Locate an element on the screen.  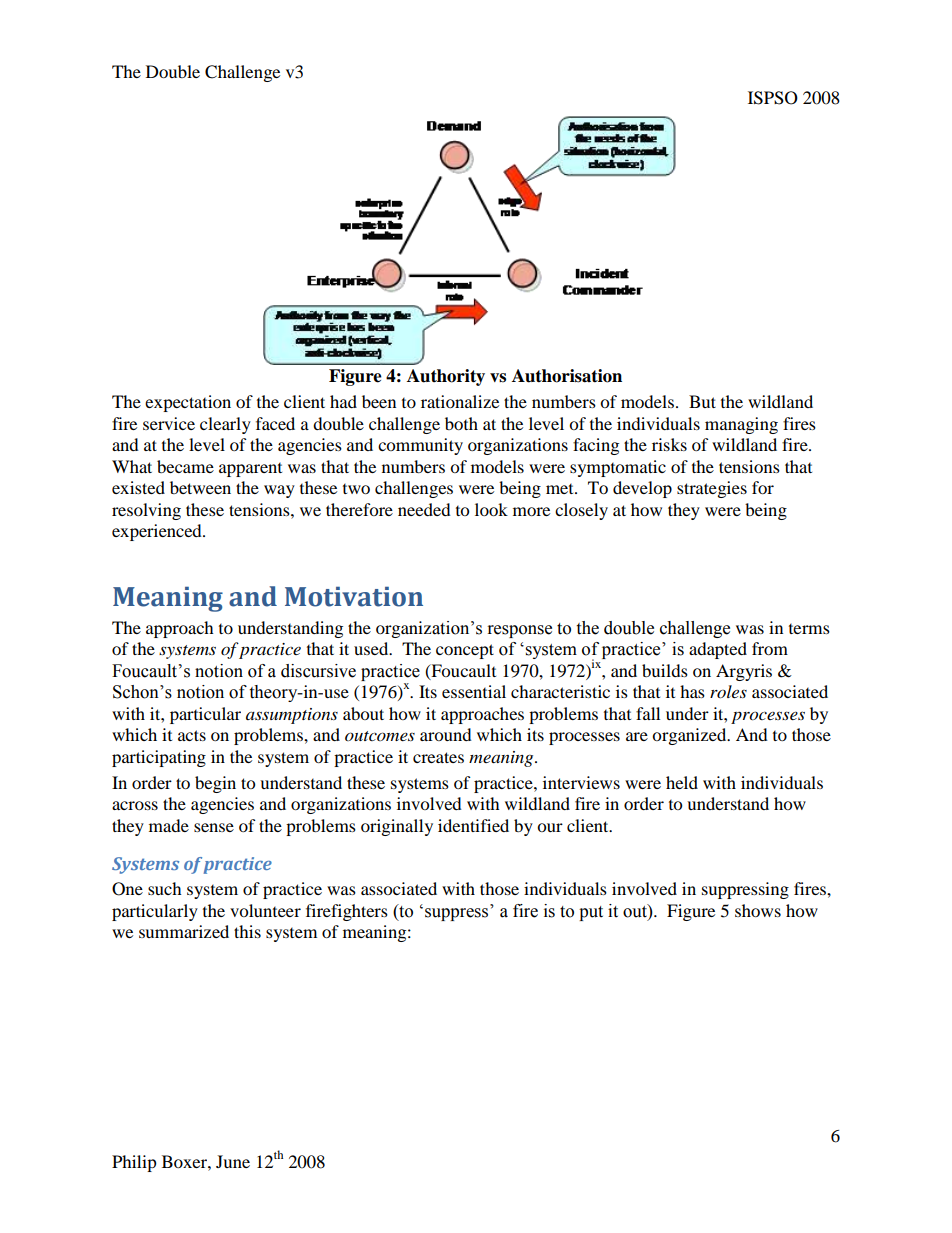
held is located at coordinates (682, 782).
